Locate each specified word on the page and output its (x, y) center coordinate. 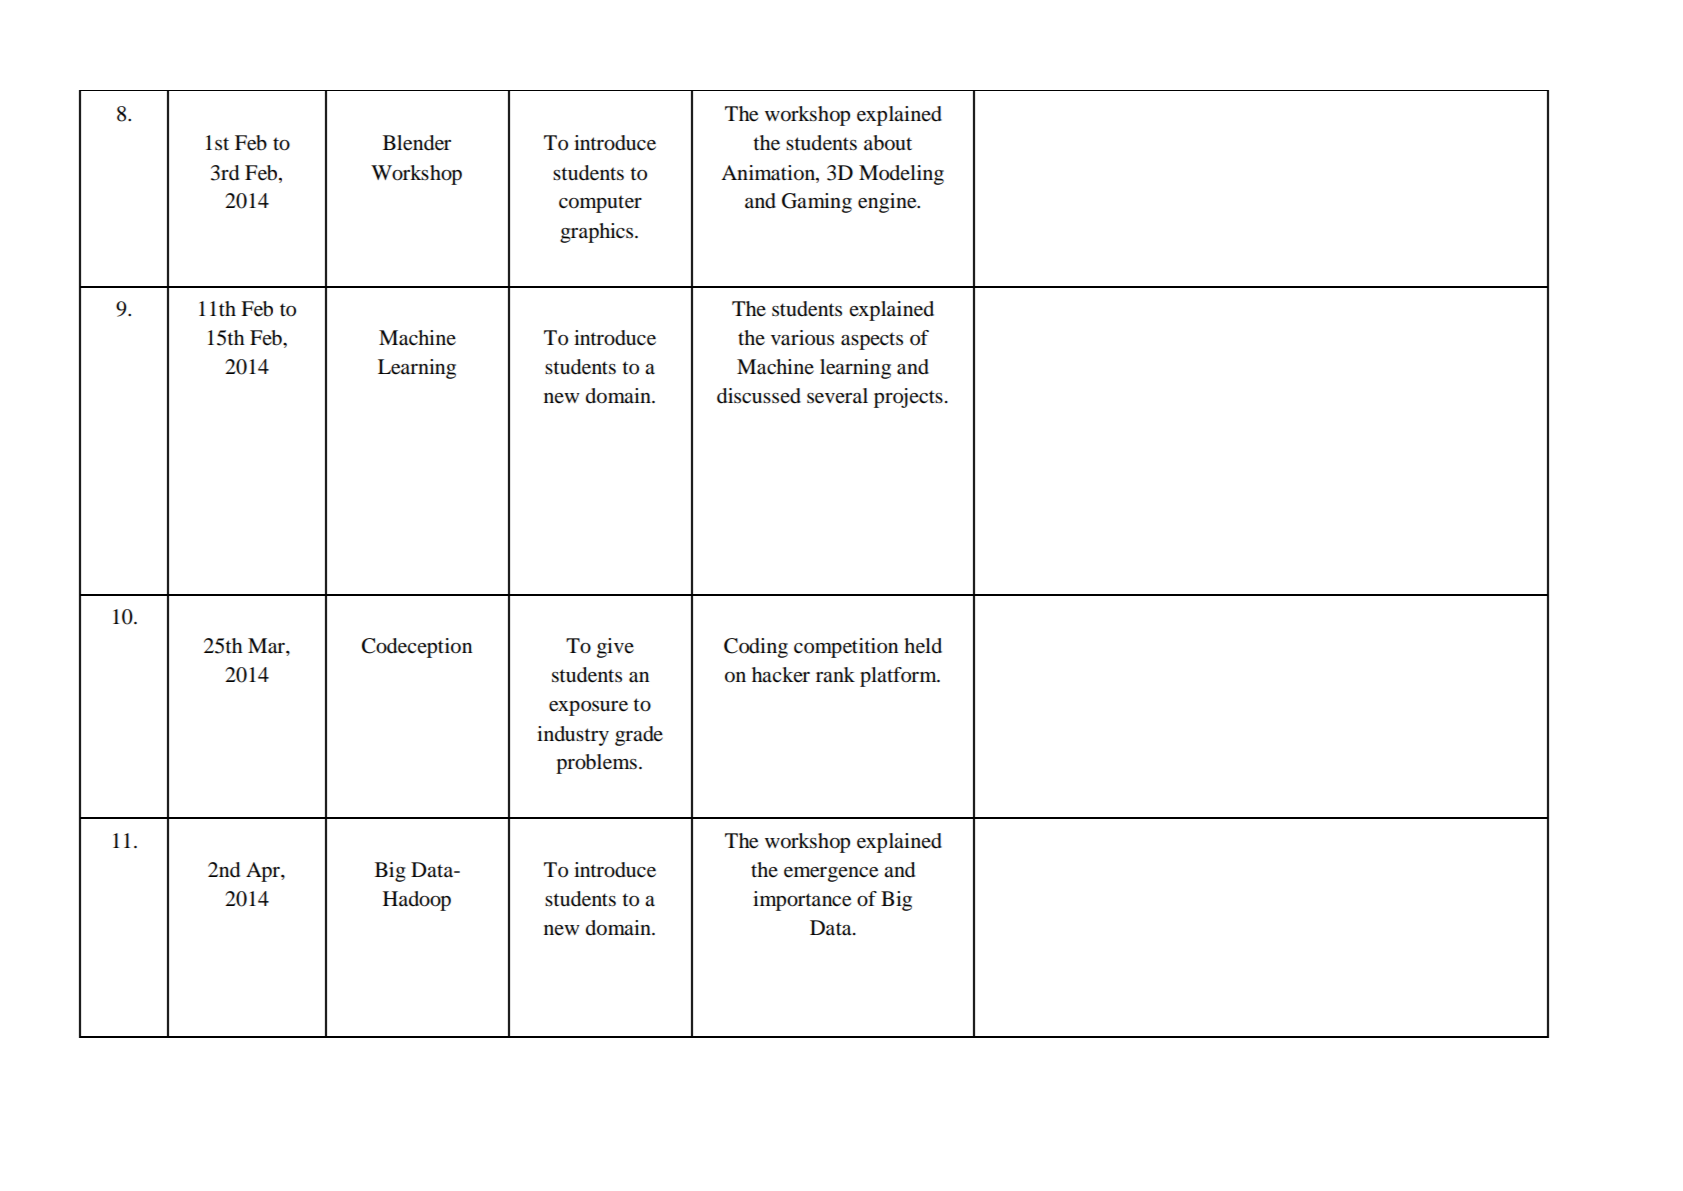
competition (846, 648)
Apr (264, 872)
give (615, 648)
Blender (417, 143)
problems (596, 764)
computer (600, 204)
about (888, 143)
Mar (267, 646)
